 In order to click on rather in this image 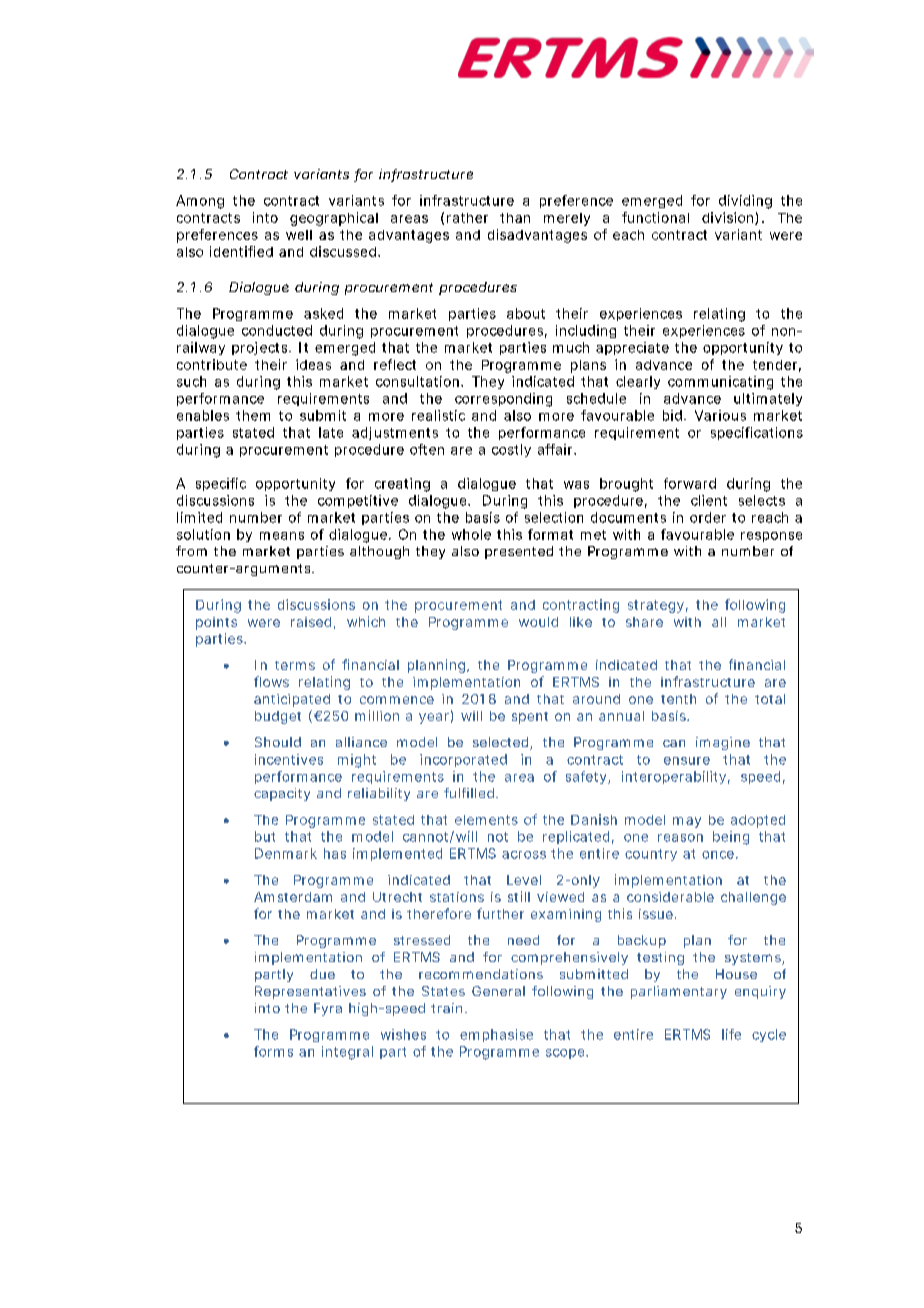, I will do `click(467, 218)`.
